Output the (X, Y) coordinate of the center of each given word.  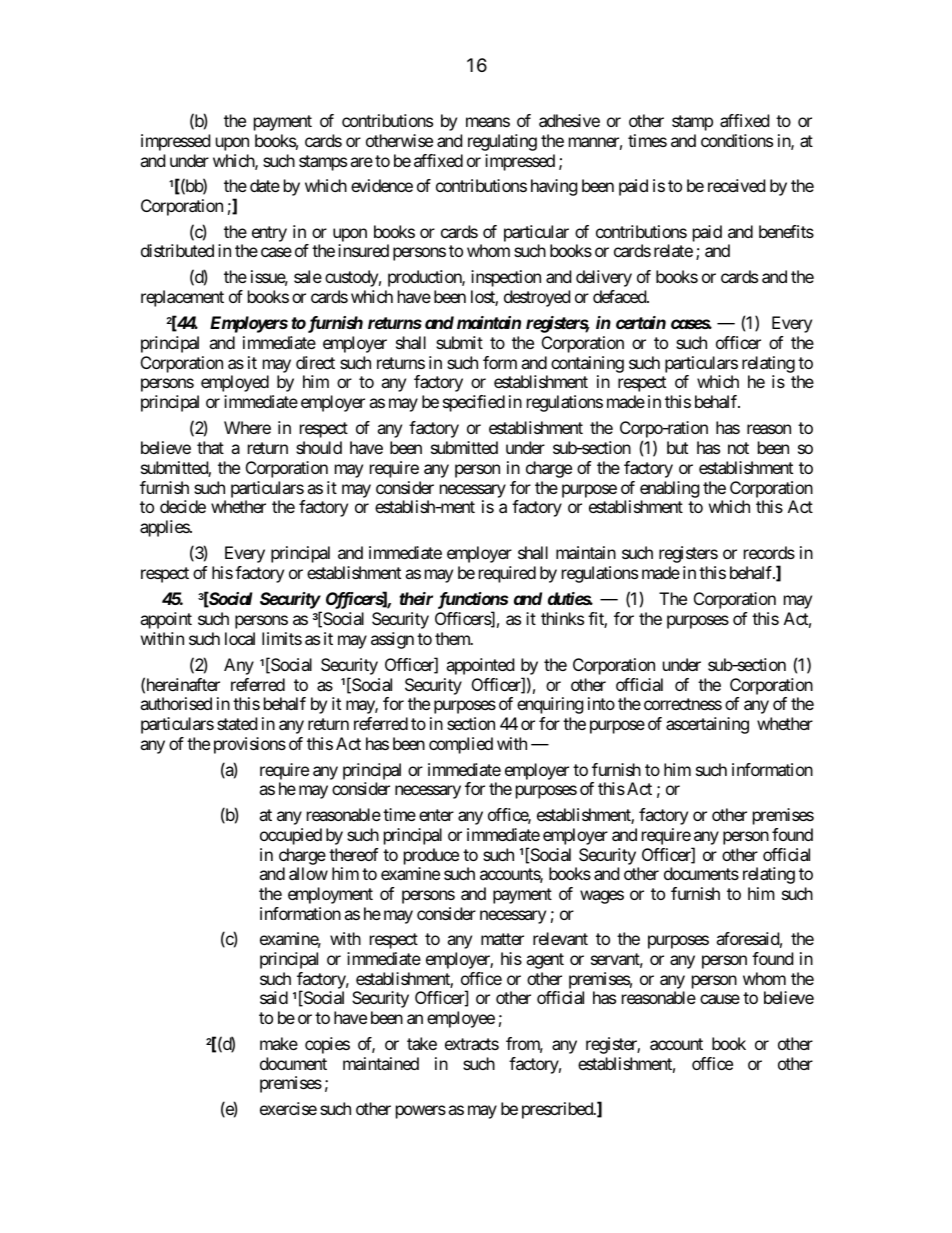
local (240, 638)
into (601, 703)
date (265, 185)
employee (461, 1019)
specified (474, 403)
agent (545, 961)
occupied (291, 836)
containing (587, 366)
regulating (502, 142)
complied (461, 745)
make (279, 1043)
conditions (737, 140)
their (416, 598)
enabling (670, 489)
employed (235, 383)
